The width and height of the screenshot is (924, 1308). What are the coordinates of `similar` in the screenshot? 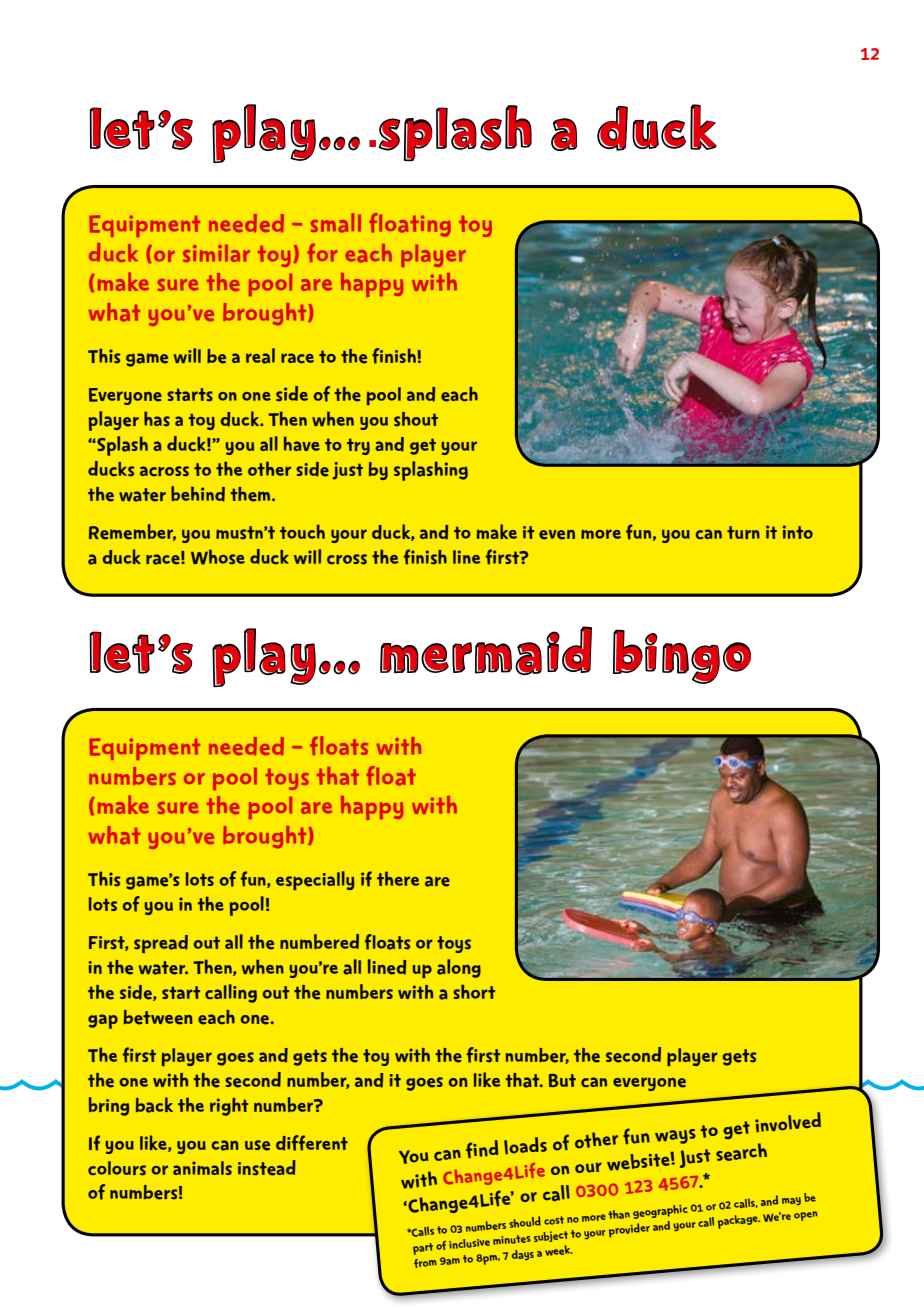 It's located at (216, 253).
